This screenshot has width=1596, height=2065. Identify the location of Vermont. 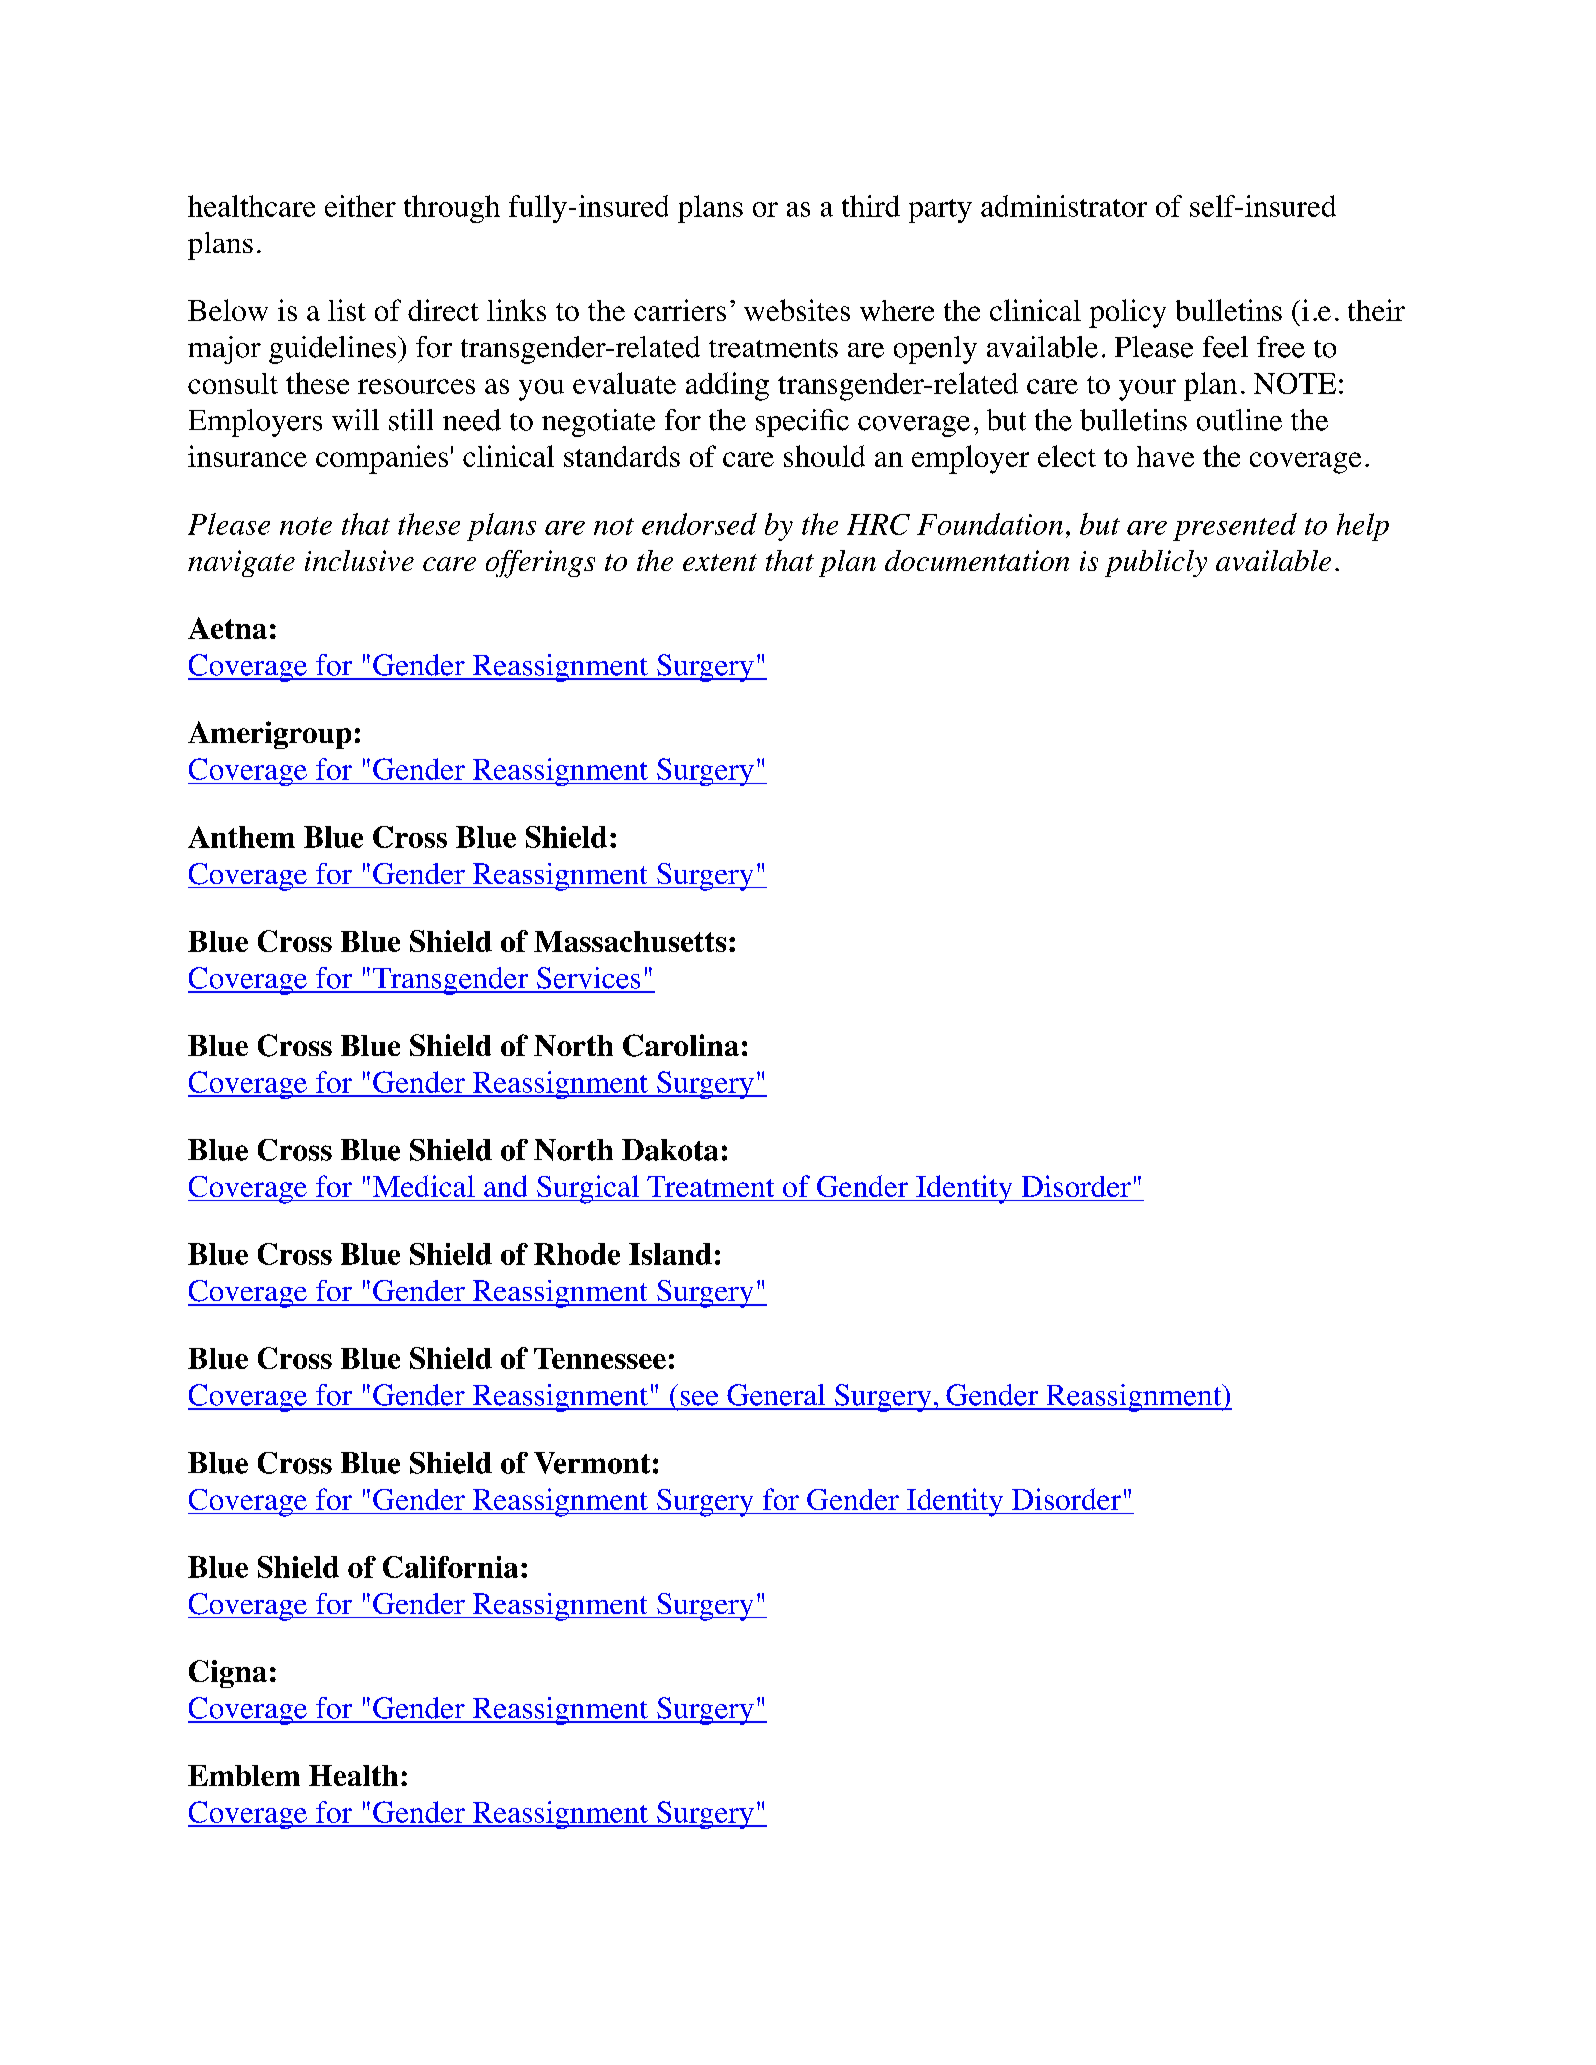
(592, 1463).
